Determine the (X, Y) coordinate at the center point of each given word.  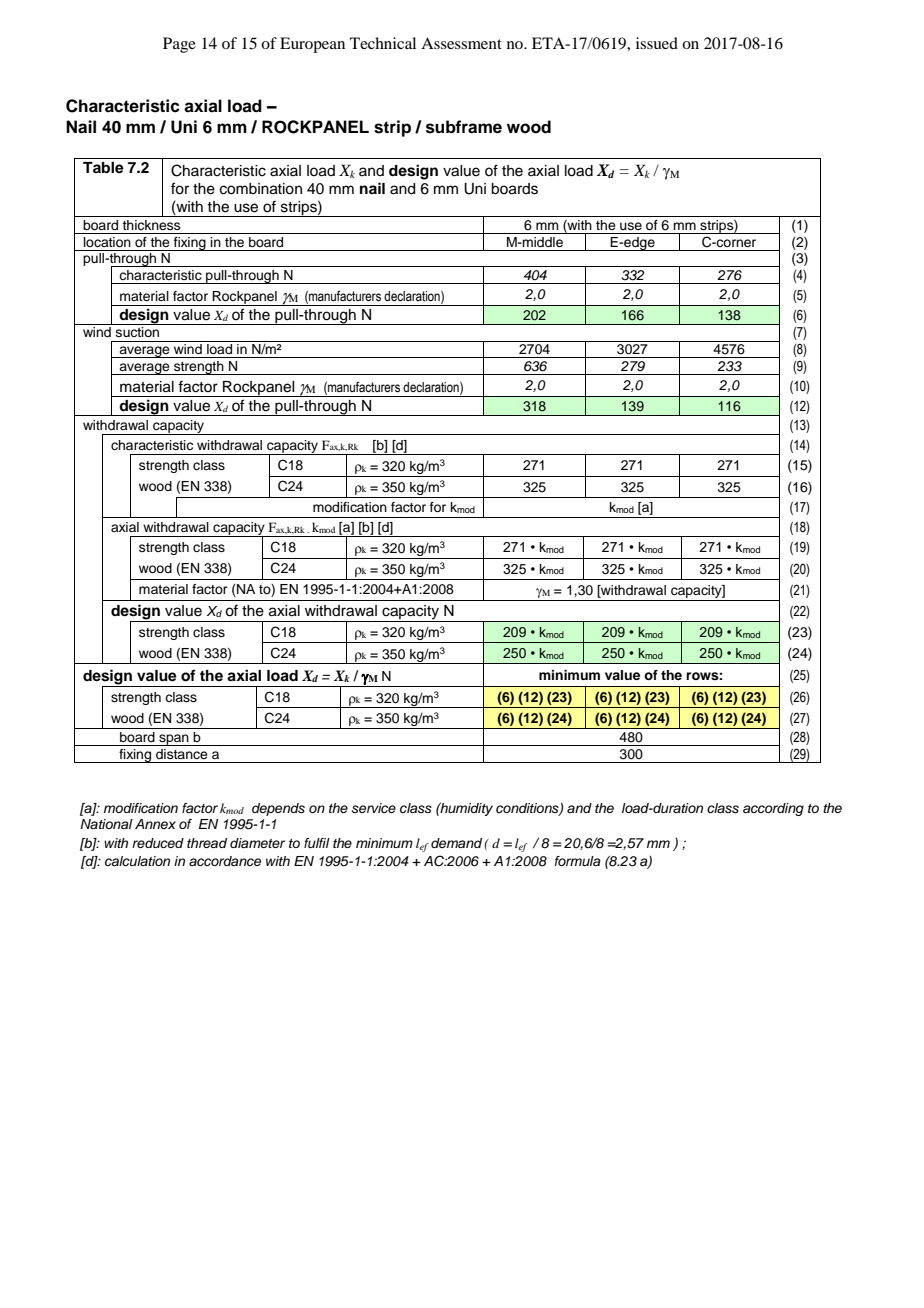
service (374, 808)
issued (657, 43)
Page (179, 45)
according (773, 809)
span (174, 740)
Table (103, 168)
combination (261, 189)
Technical (383, 43)
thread (207, 843)
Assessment (461, 43)
